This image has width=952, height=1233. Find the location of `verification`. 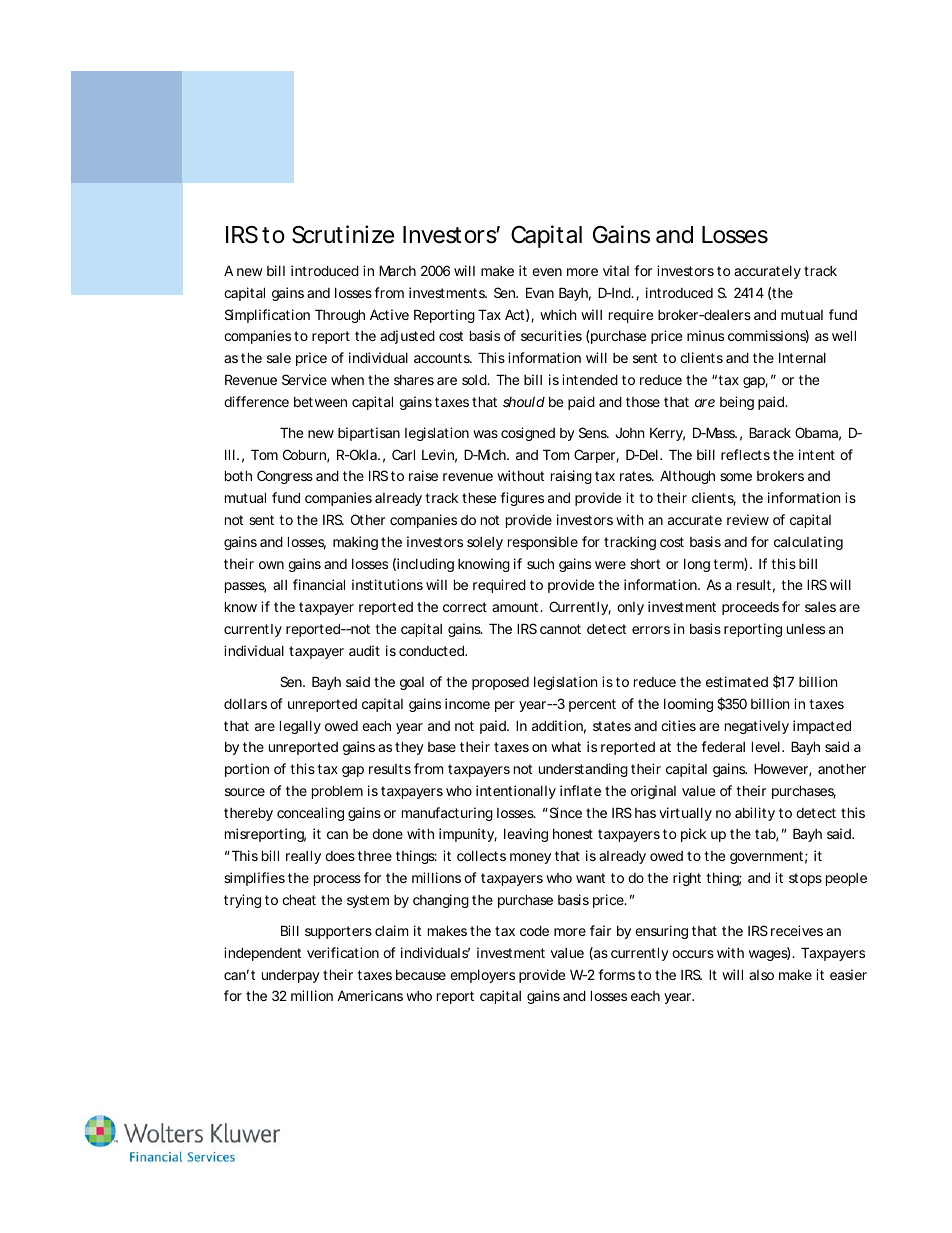

verification is located at coordinates (343, 952).
